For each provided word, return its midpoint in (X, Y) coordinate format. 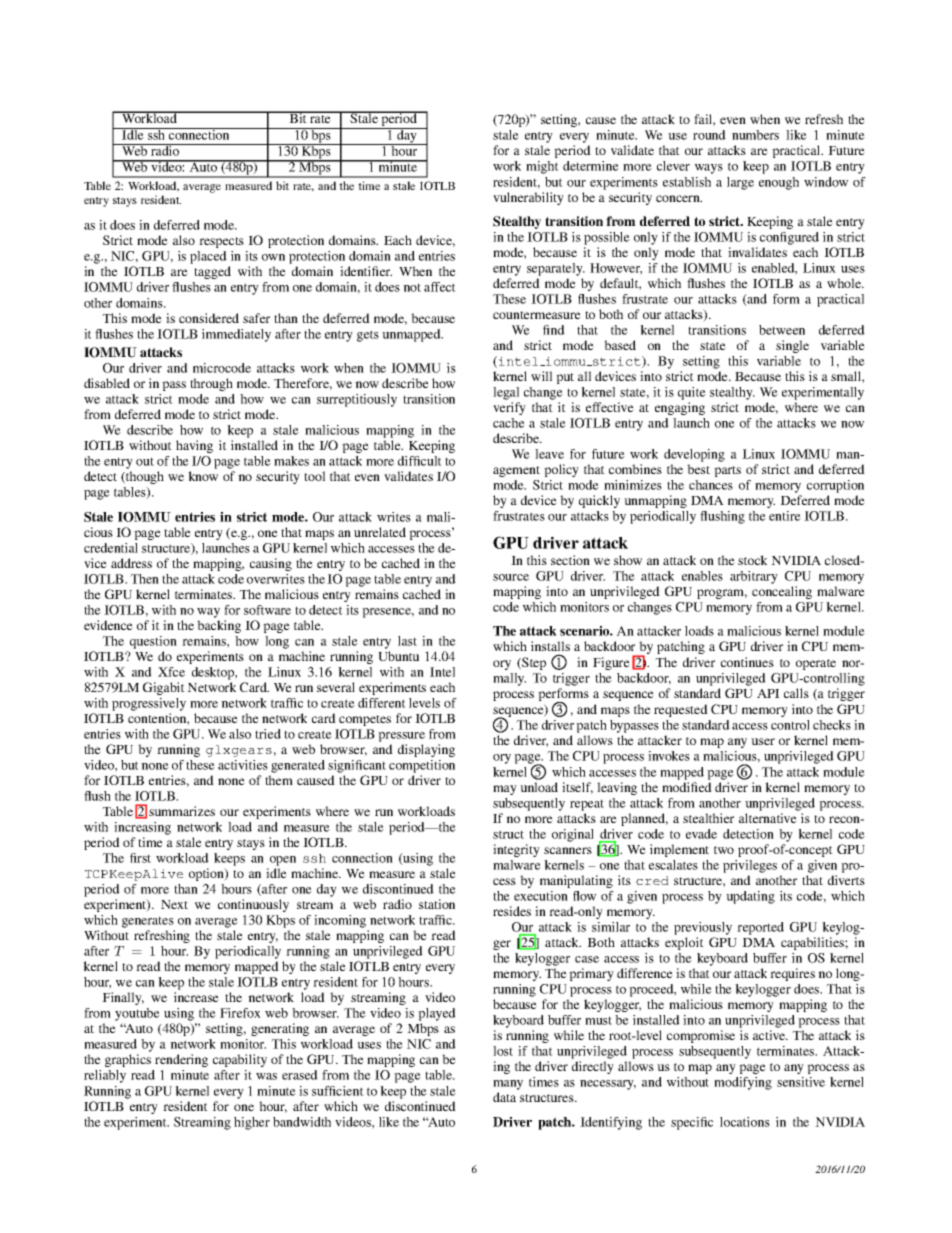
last (407, 641)
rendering (181, 1060)
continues (747, 662)
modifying (743, 1083)
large (740, 183)
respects (221, 242)
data (504, 1097)
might (542, 167)
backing (219, 626)
